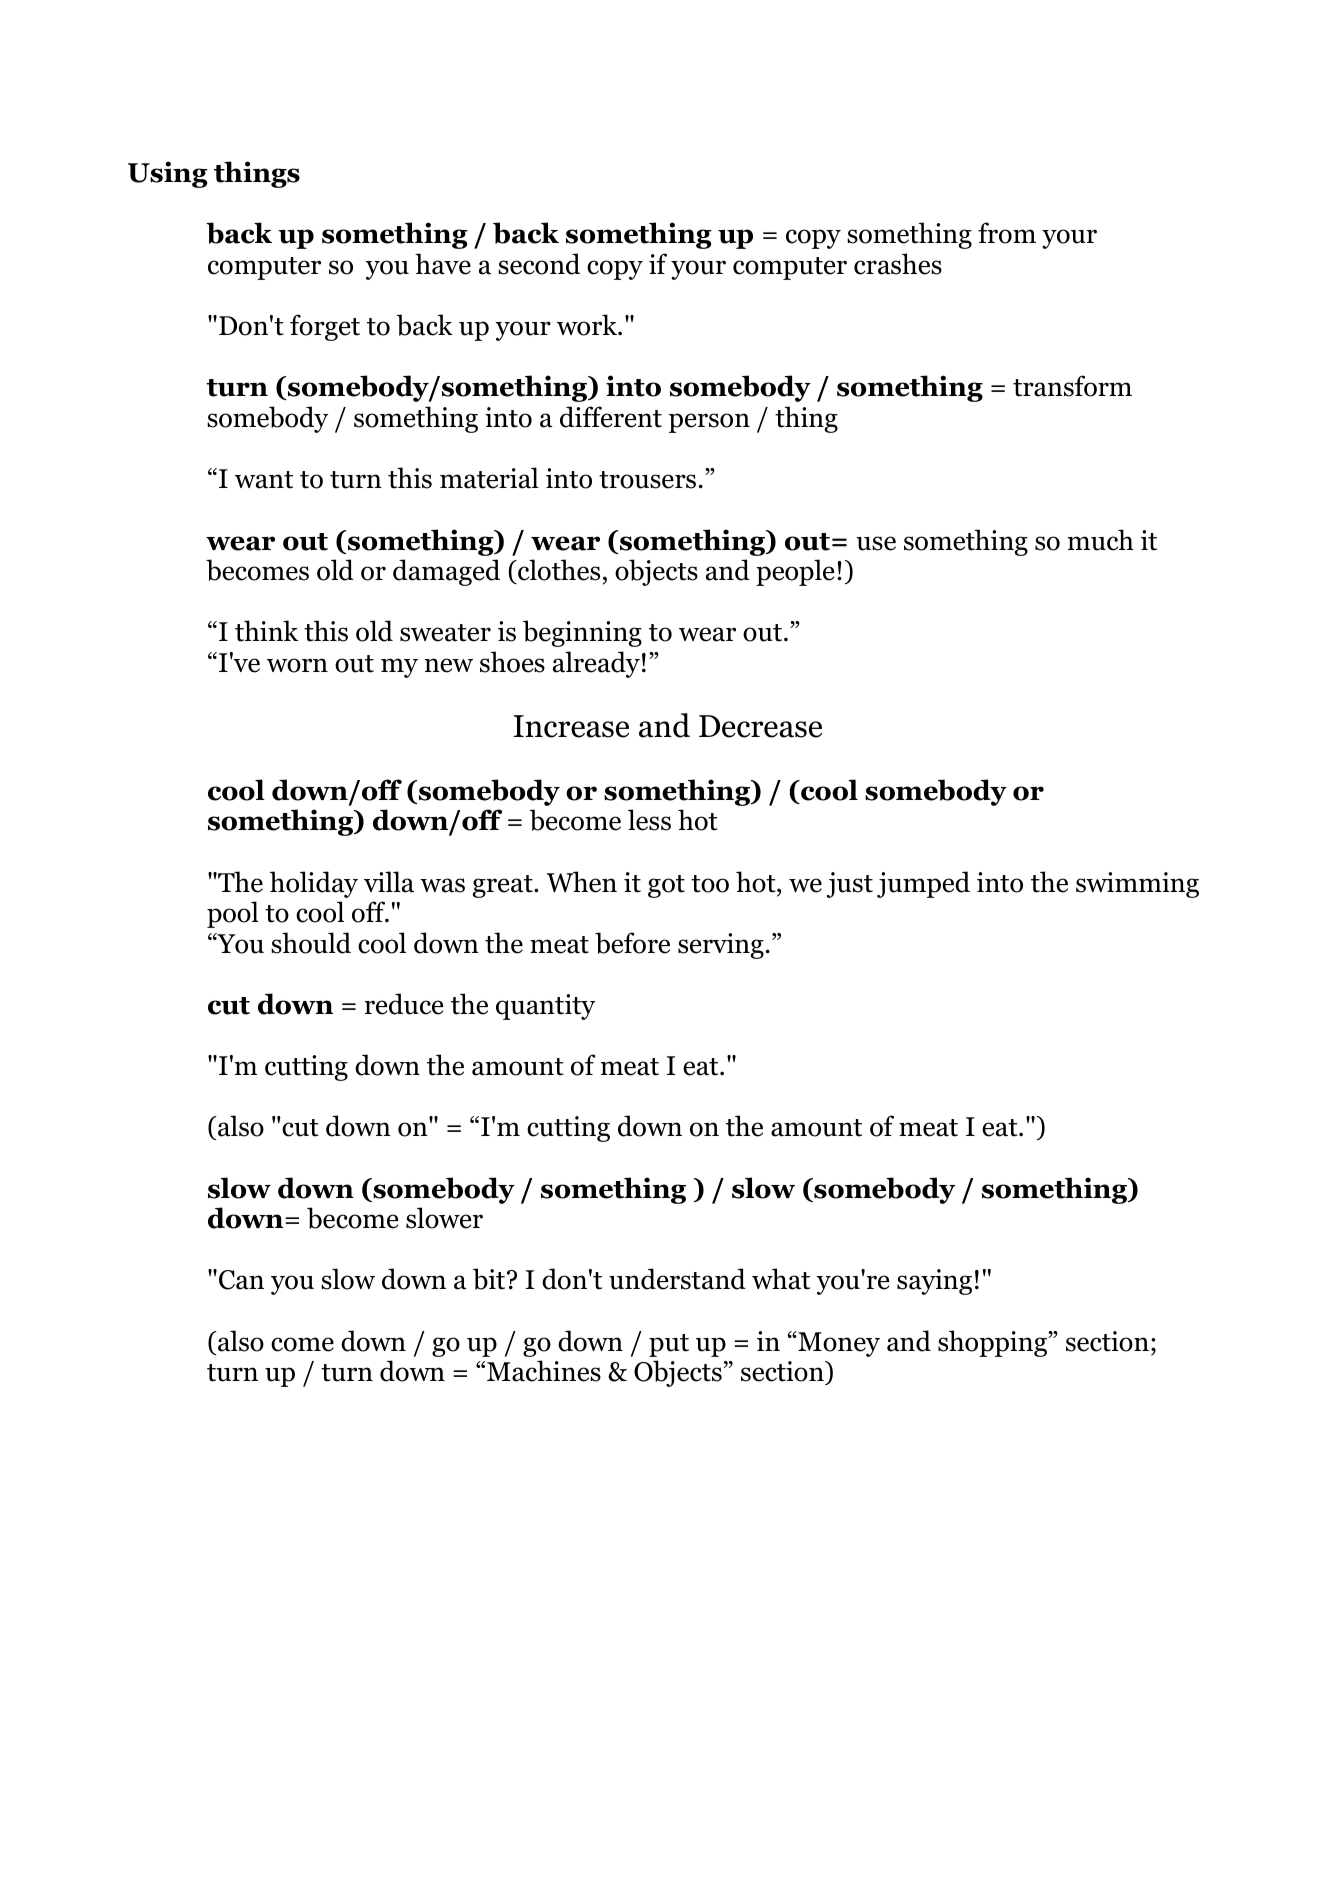 This screenshot has width=1335, height=1889. I want to click on Using, so click(168, 174).
